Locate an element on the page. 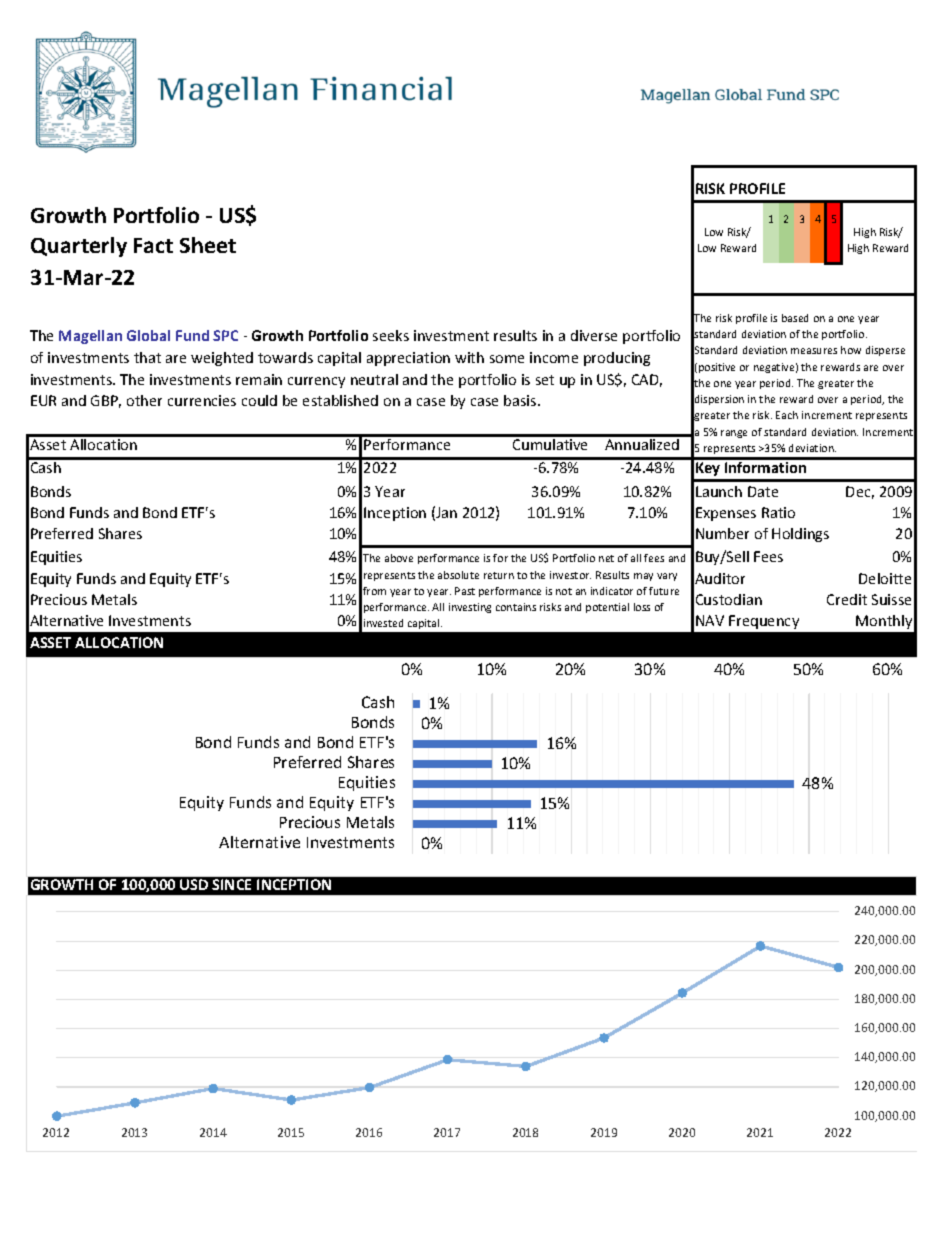  range is located at coordinates (734, 434).
